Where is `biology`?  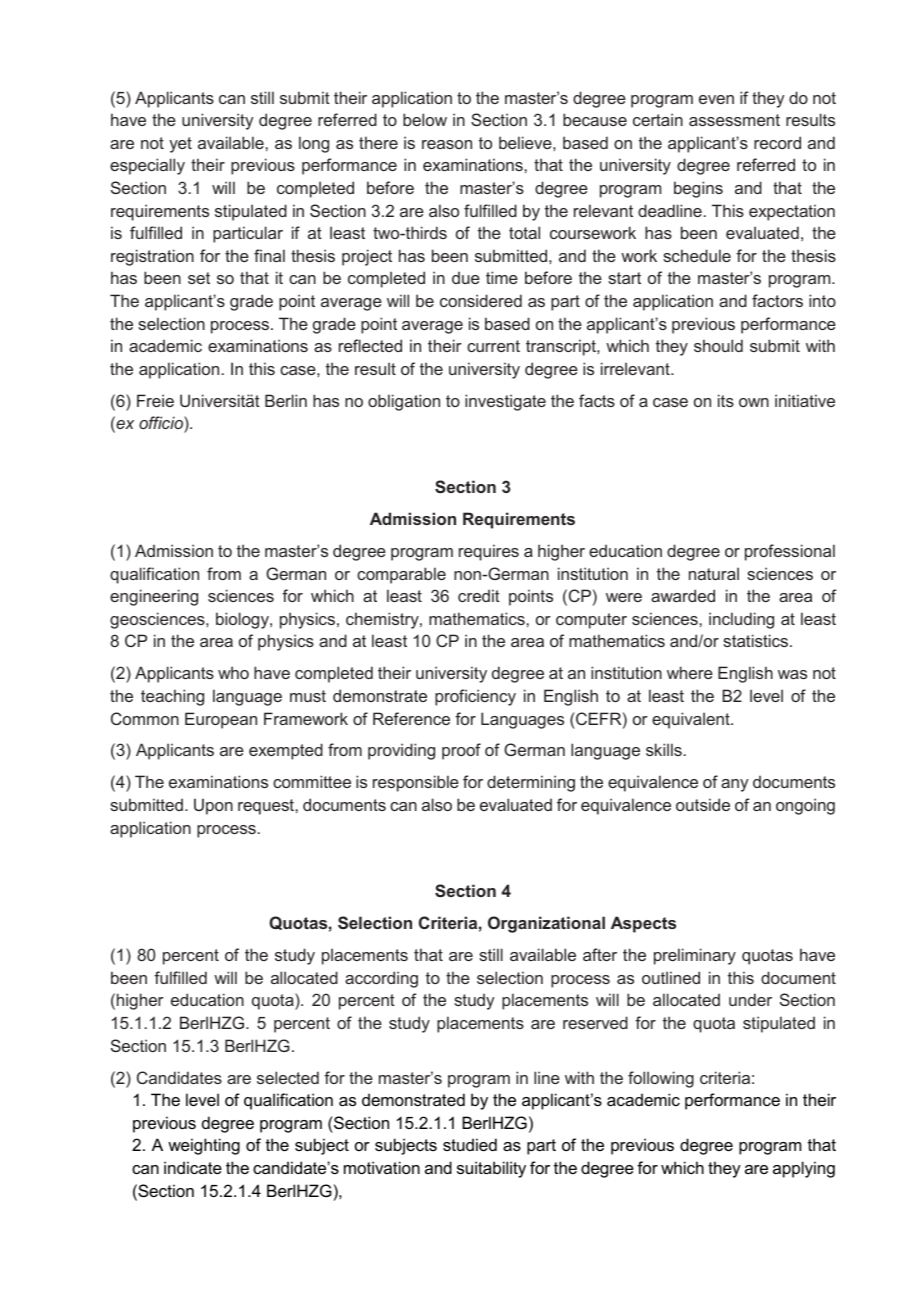 biology is located at coordinates (243, 620).
